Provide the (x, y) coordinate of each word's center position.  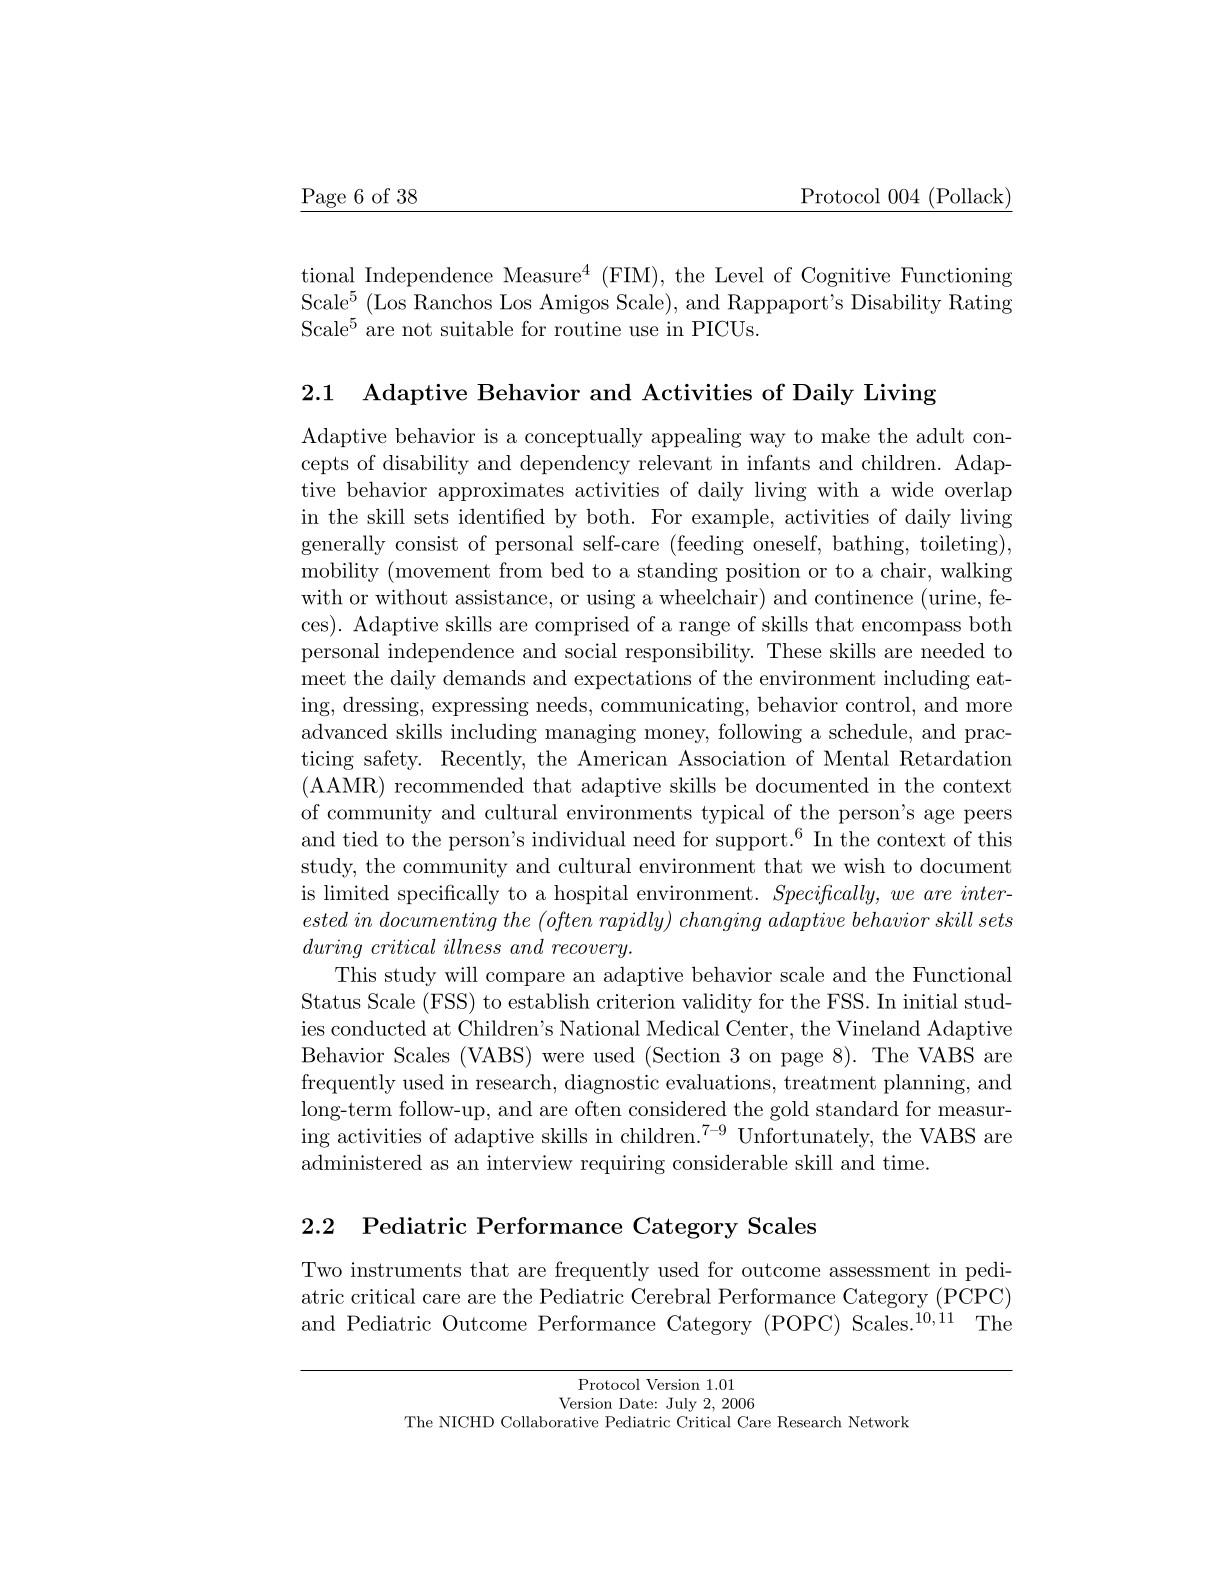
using (611, 599)
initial (930, 1001)
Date (636, 1403)
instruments (406, 1269)
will (461, 974)
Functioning (956, 277)
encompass (911, 628)
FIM (628, 274)
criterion (636, 1001)
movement (442, 571)
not (417, 330)
